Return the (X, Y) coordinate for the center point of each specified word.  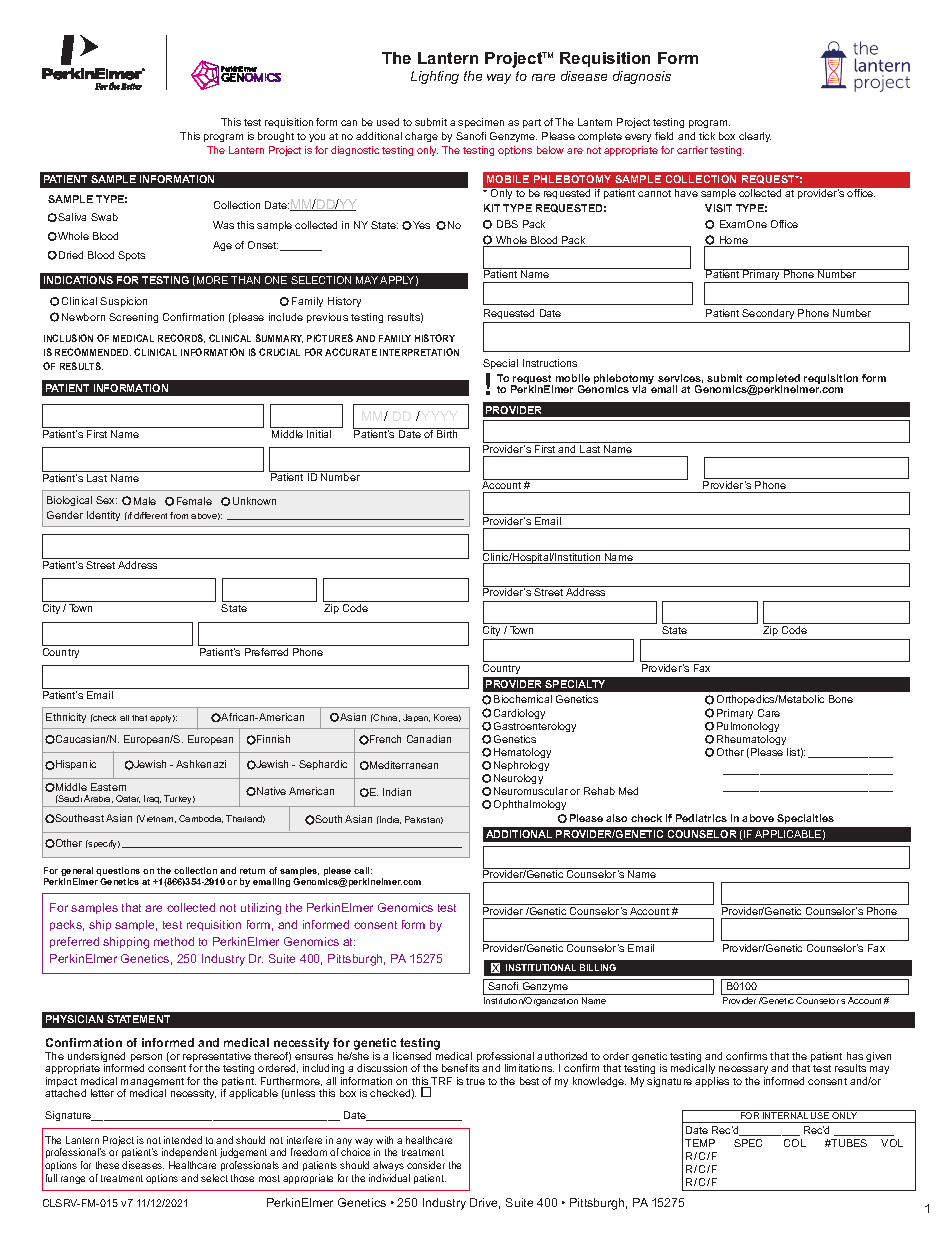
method (174, 941)
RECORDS (181, 338)
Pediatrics (701, 818)
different (150, 515)
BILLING (598, 967)
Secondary (768, 314)
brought (276, 137)
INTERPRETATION (419, 352)
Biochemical (523, 699)
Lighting (435, 77)
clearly (755, 137)
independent (189, 1155)
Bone (841, 699)
